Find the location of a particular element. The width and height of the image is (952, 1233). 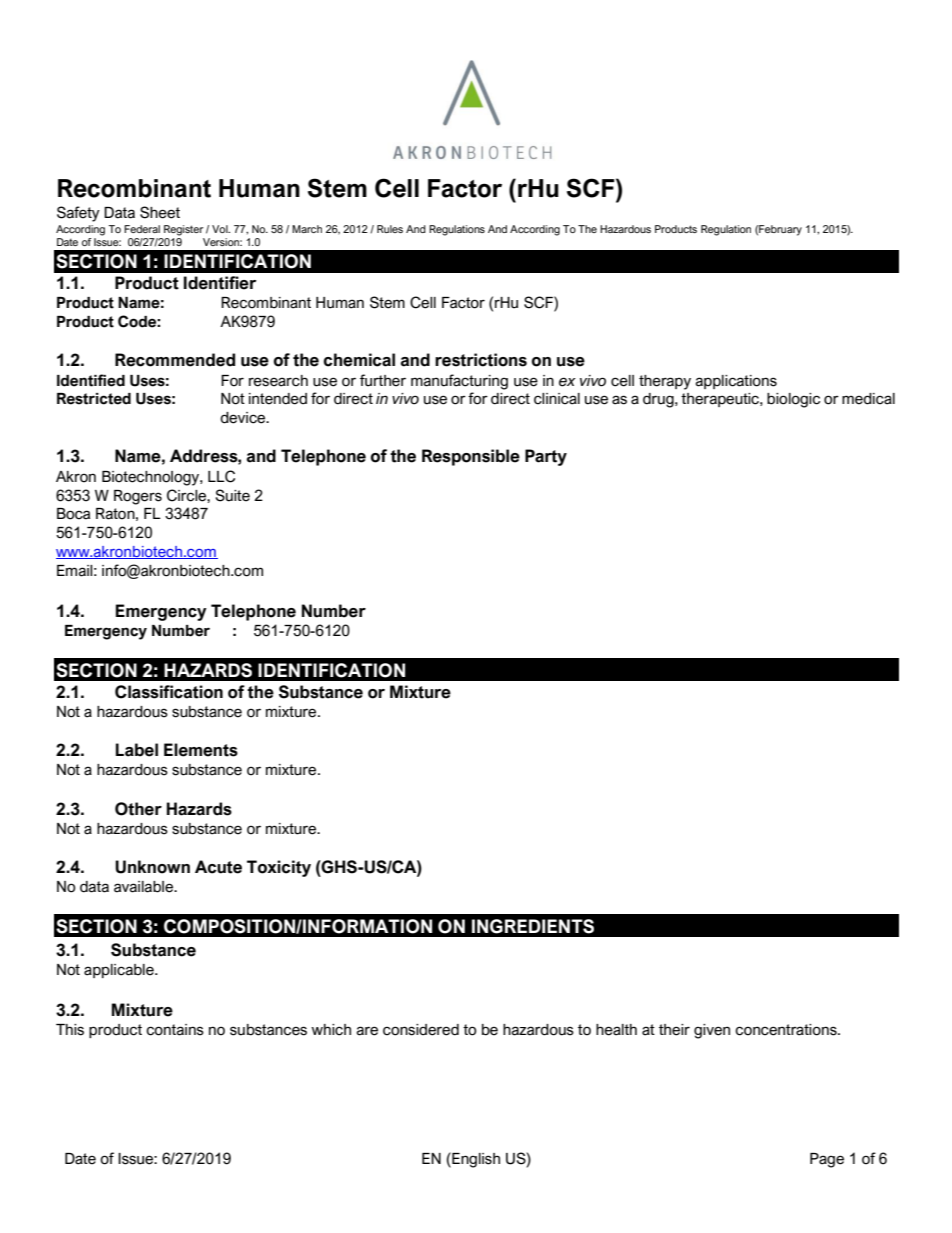

concentrations is located at coordinates (787, 1030).
